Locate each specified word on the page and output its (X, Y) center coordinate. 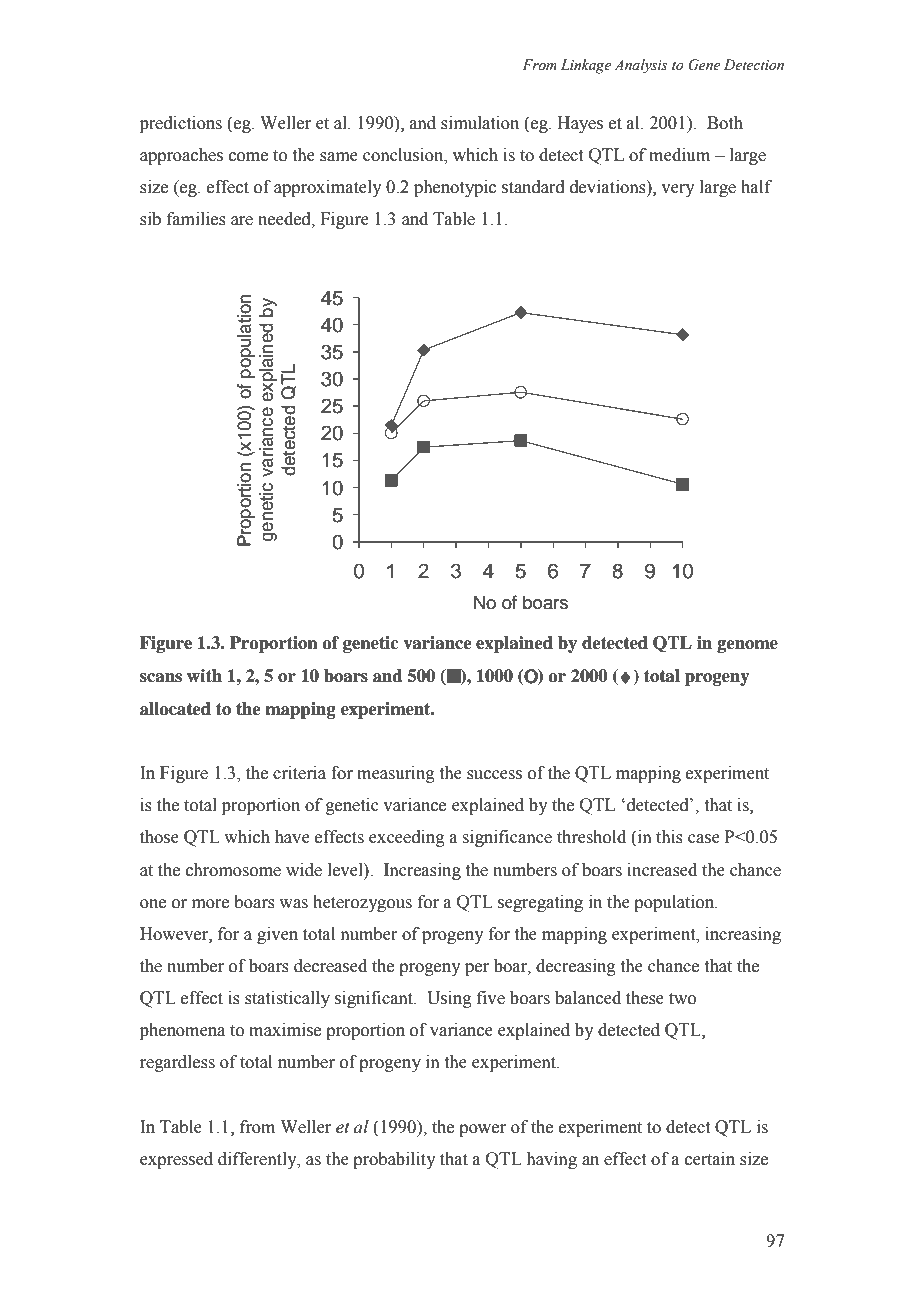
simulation (480, 123)
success (494, 775)
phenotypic (455, 188)
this (669, 837)
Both (725, 123)
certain (710, 1159)
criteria (299, 773)
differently (258, 1160)
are (242, 221)
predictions (181, 124)
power (482, 1130)
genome (747, 646)
